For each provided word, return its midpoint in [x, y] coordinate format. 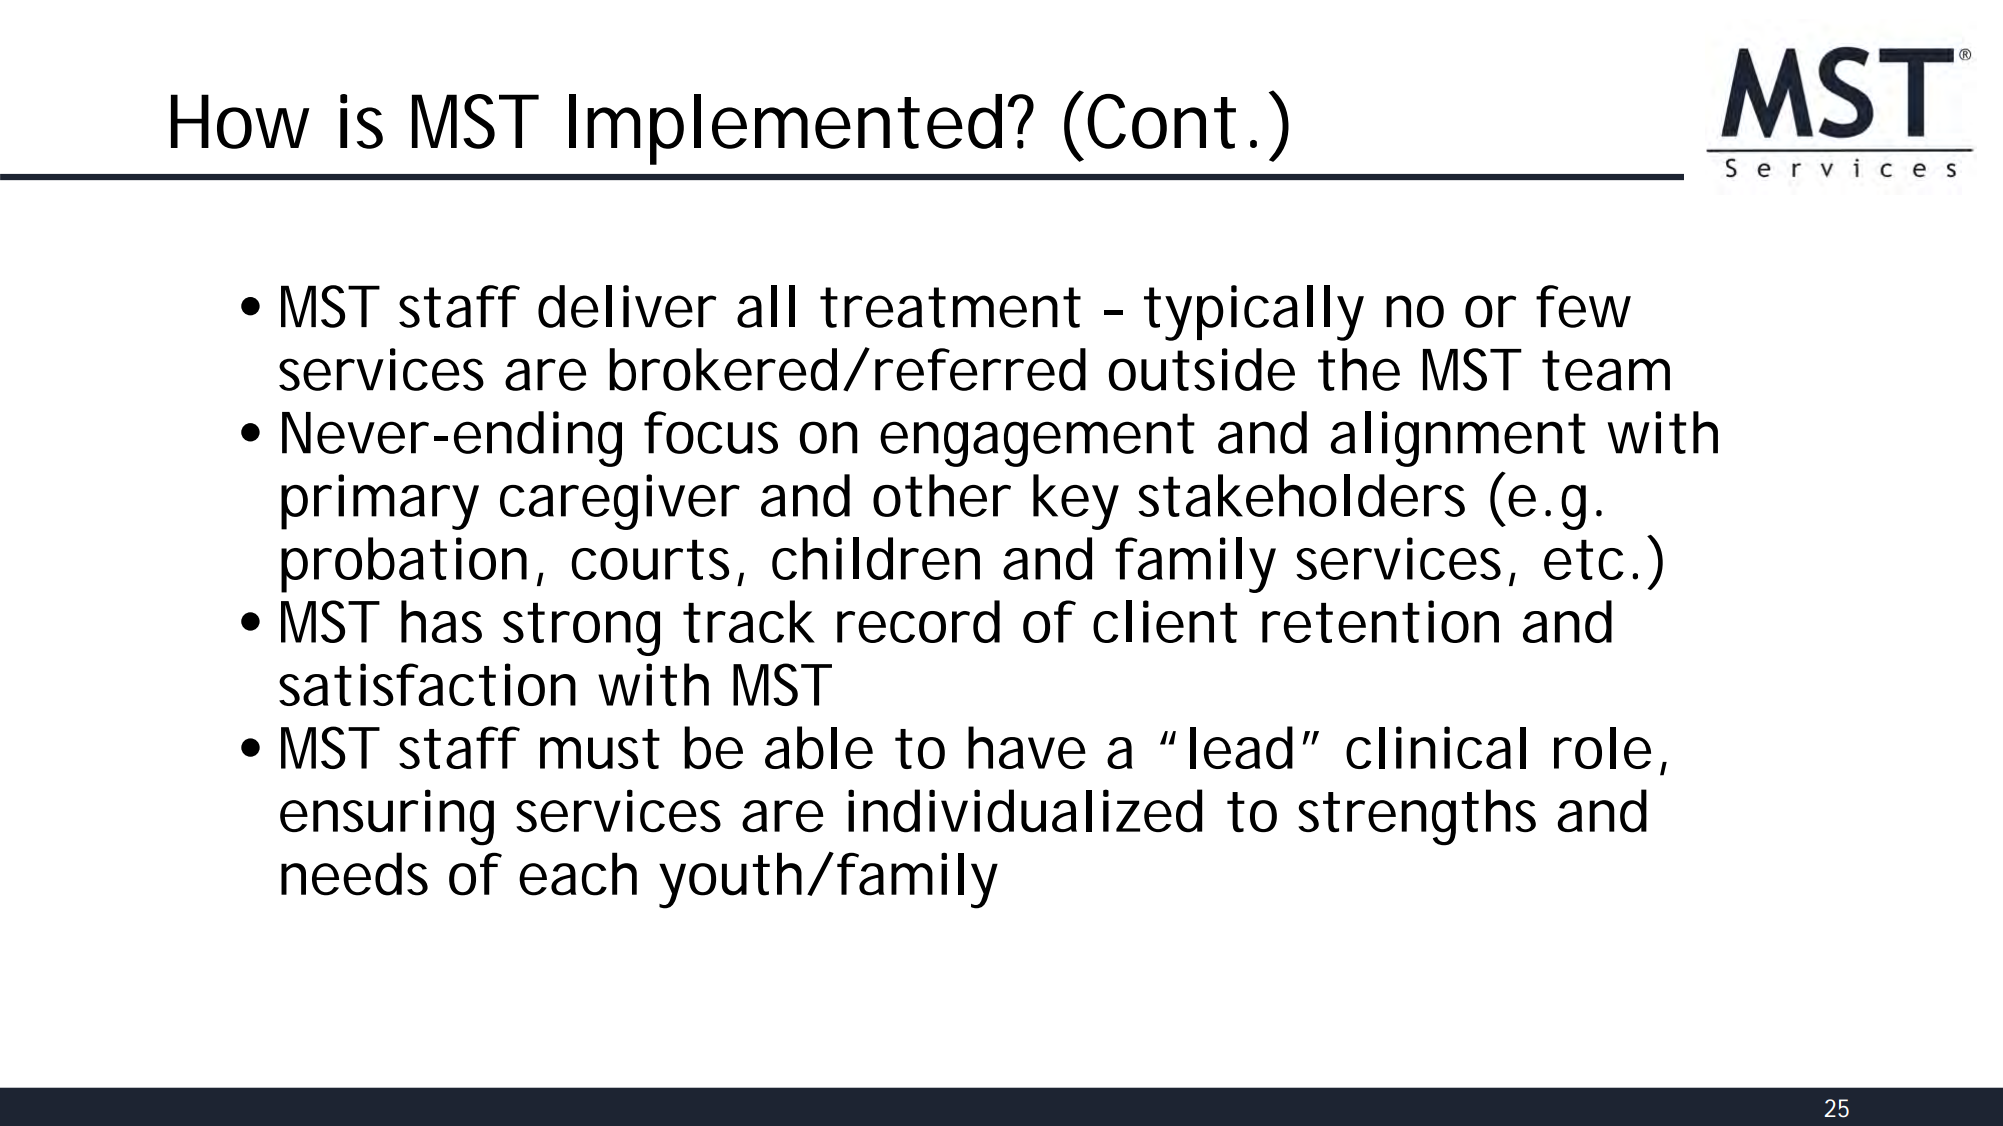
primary [380, 502]
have [1027, 747]
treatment [950, 307]
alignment [1458, 439]
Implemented [785, 129]
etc [1584, 560]
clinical [1436, 747]
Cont [1161, 121]
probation [404, 565]
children [876, 558]
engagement [1037, 440]
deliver [627, 306]
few [1583, 306]
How [240, 121]
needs [354, 874]
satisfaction [427, 684]
